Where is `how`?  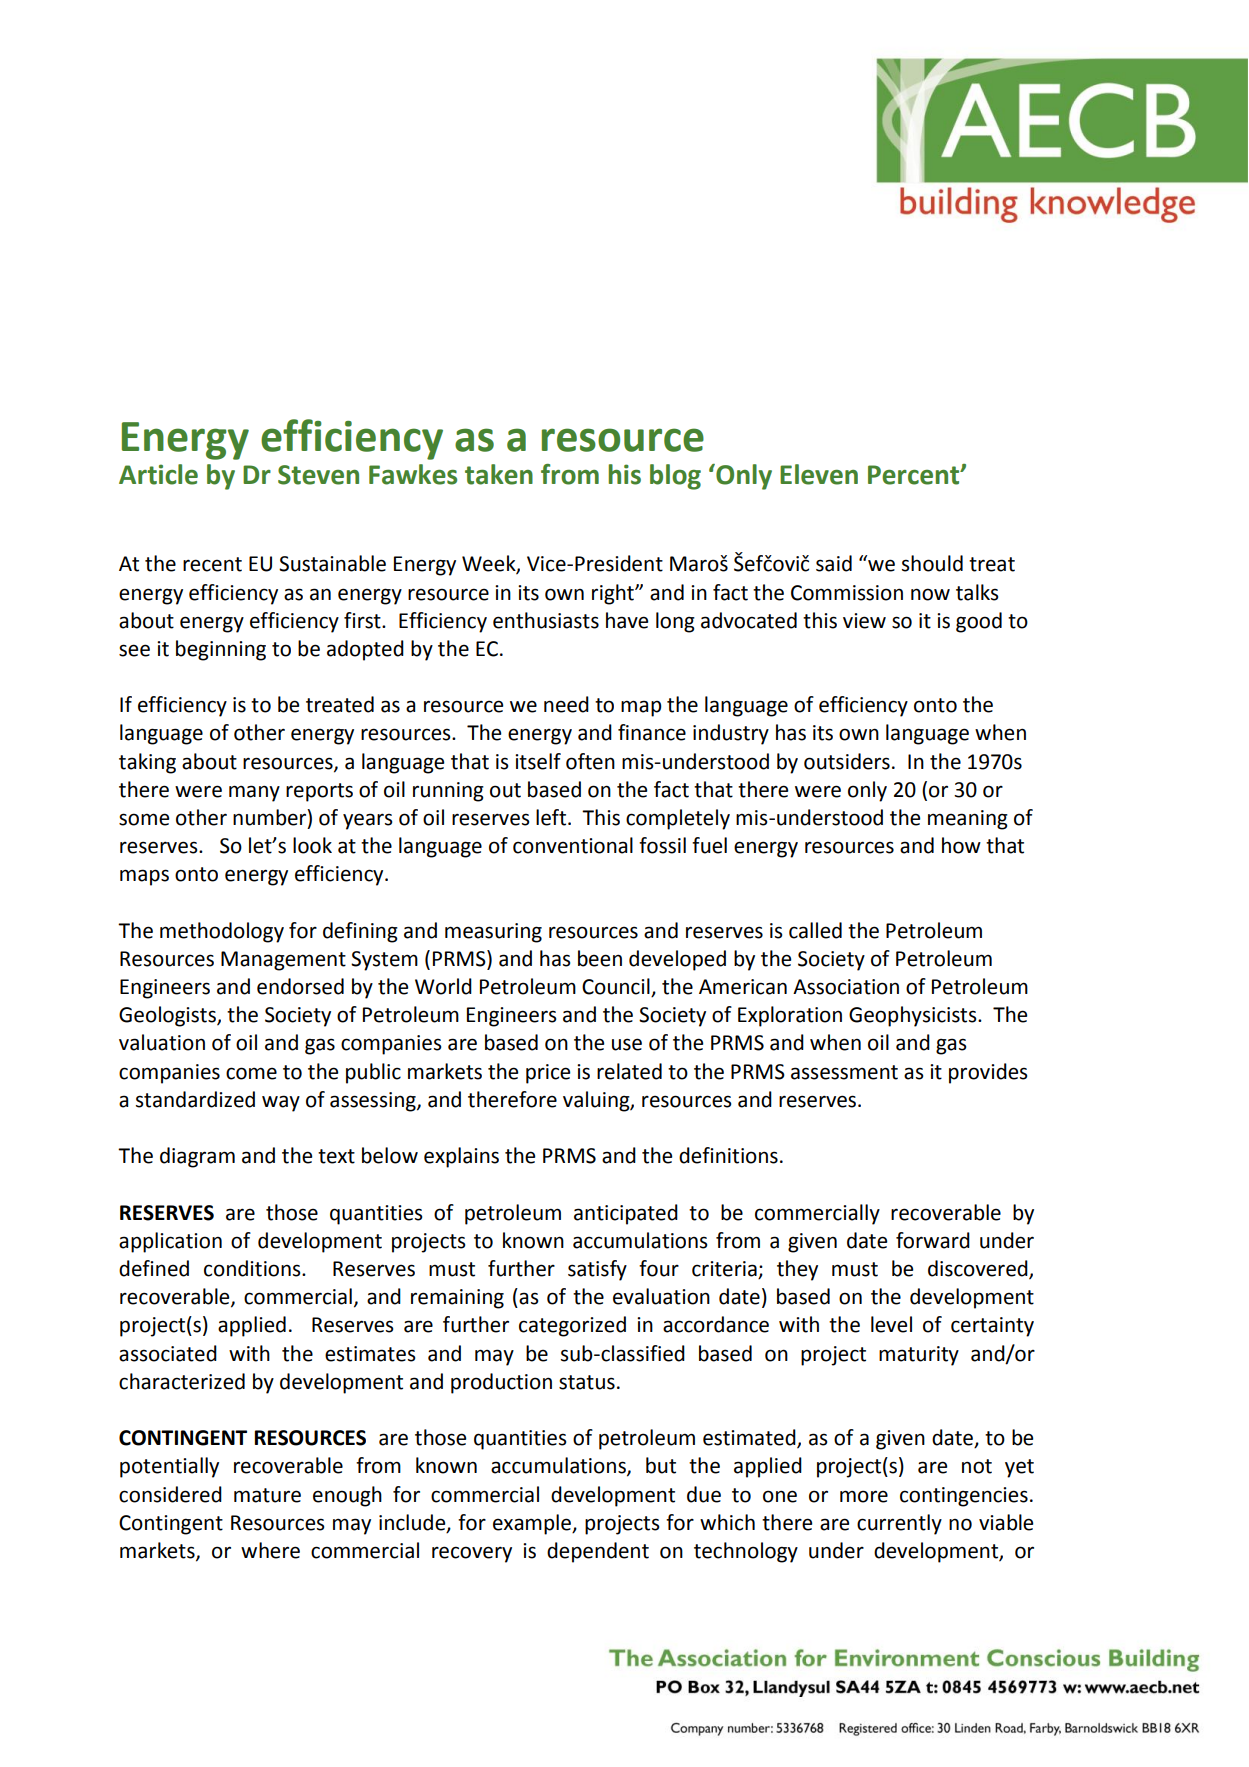
how is located at coordinates (961, 845).
